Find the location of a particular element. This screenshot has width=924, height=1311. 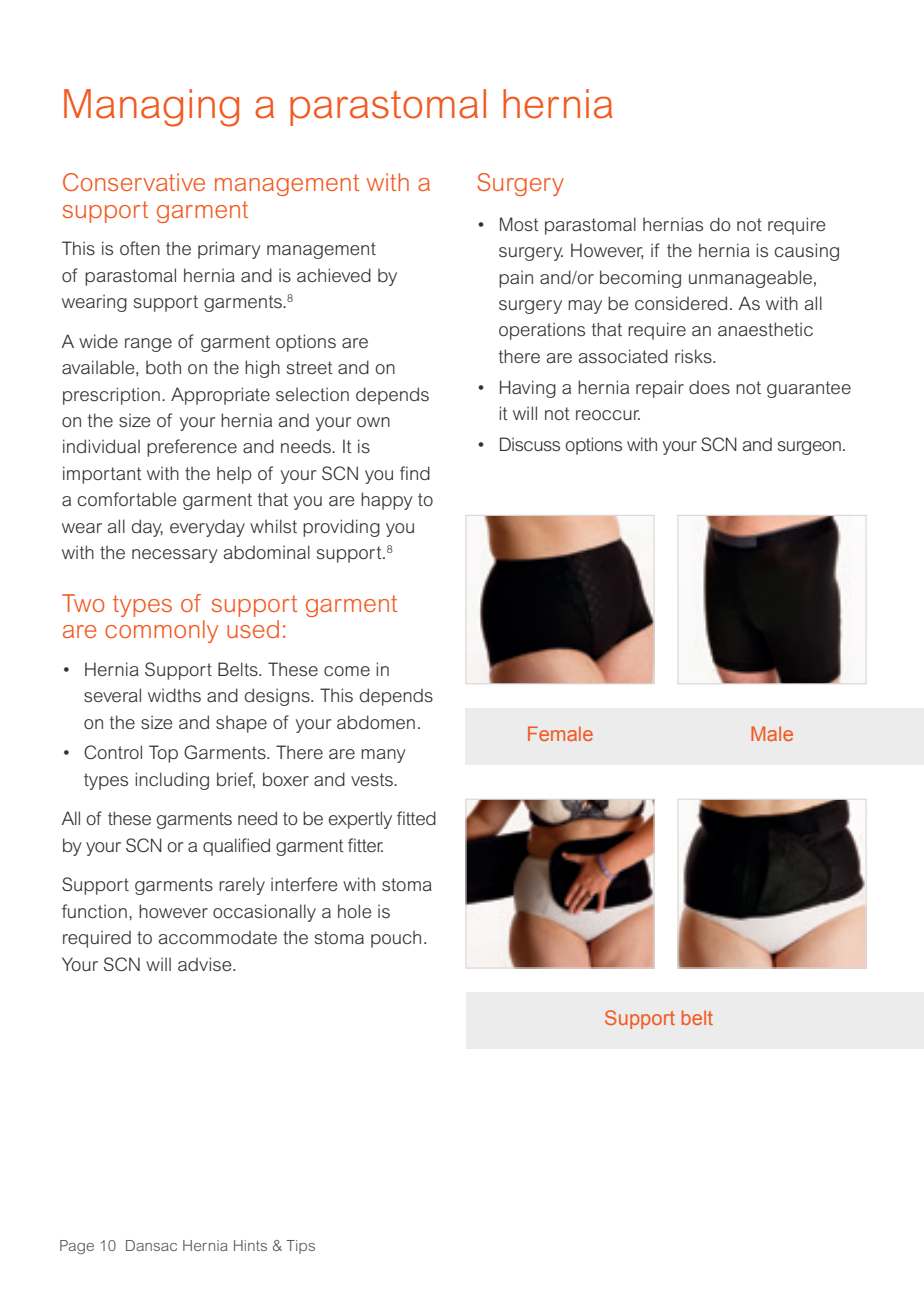

Most is located at coordinates (519, 224).
